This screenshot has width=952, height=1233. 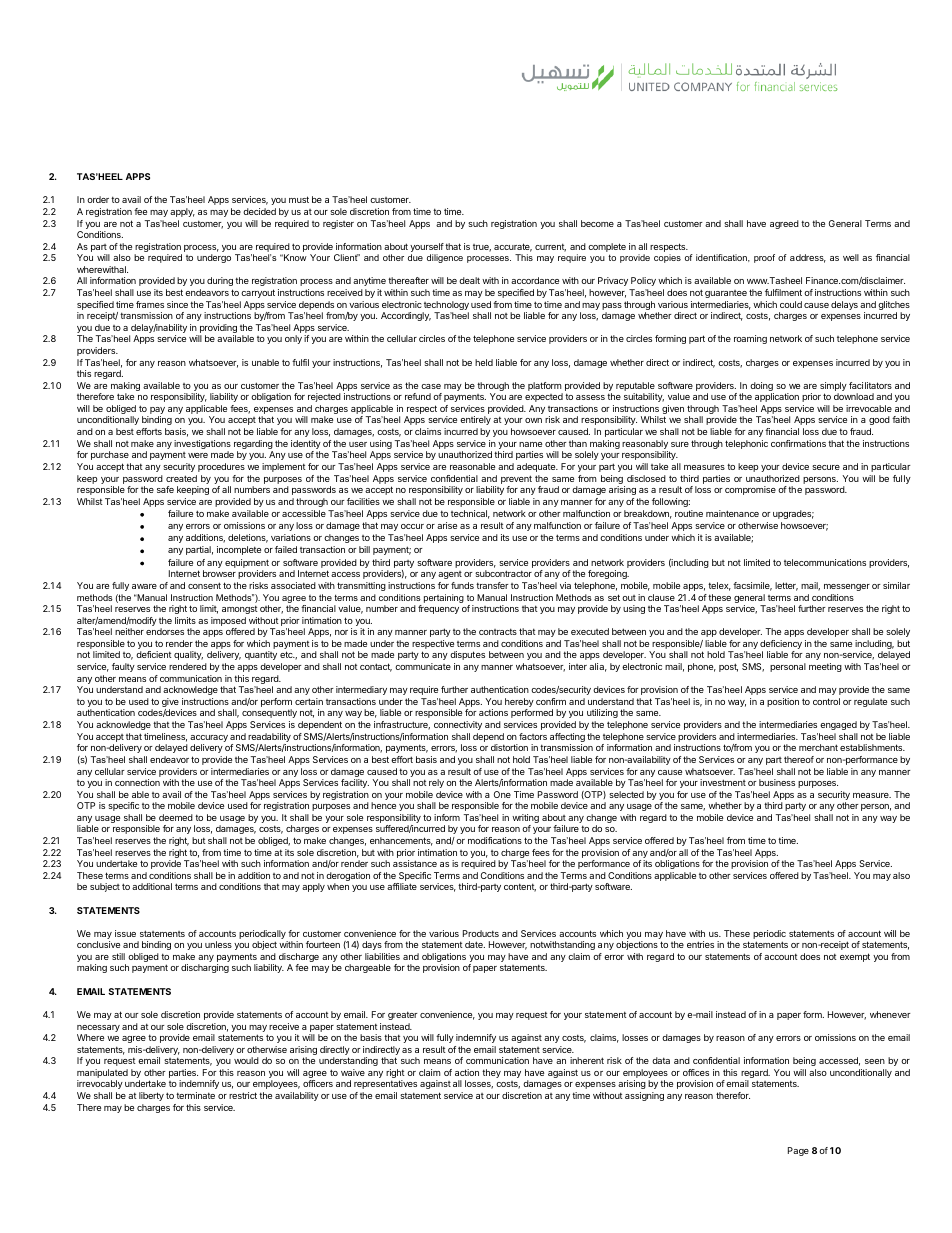 I want to click on business, so click(x=777, y=782).
